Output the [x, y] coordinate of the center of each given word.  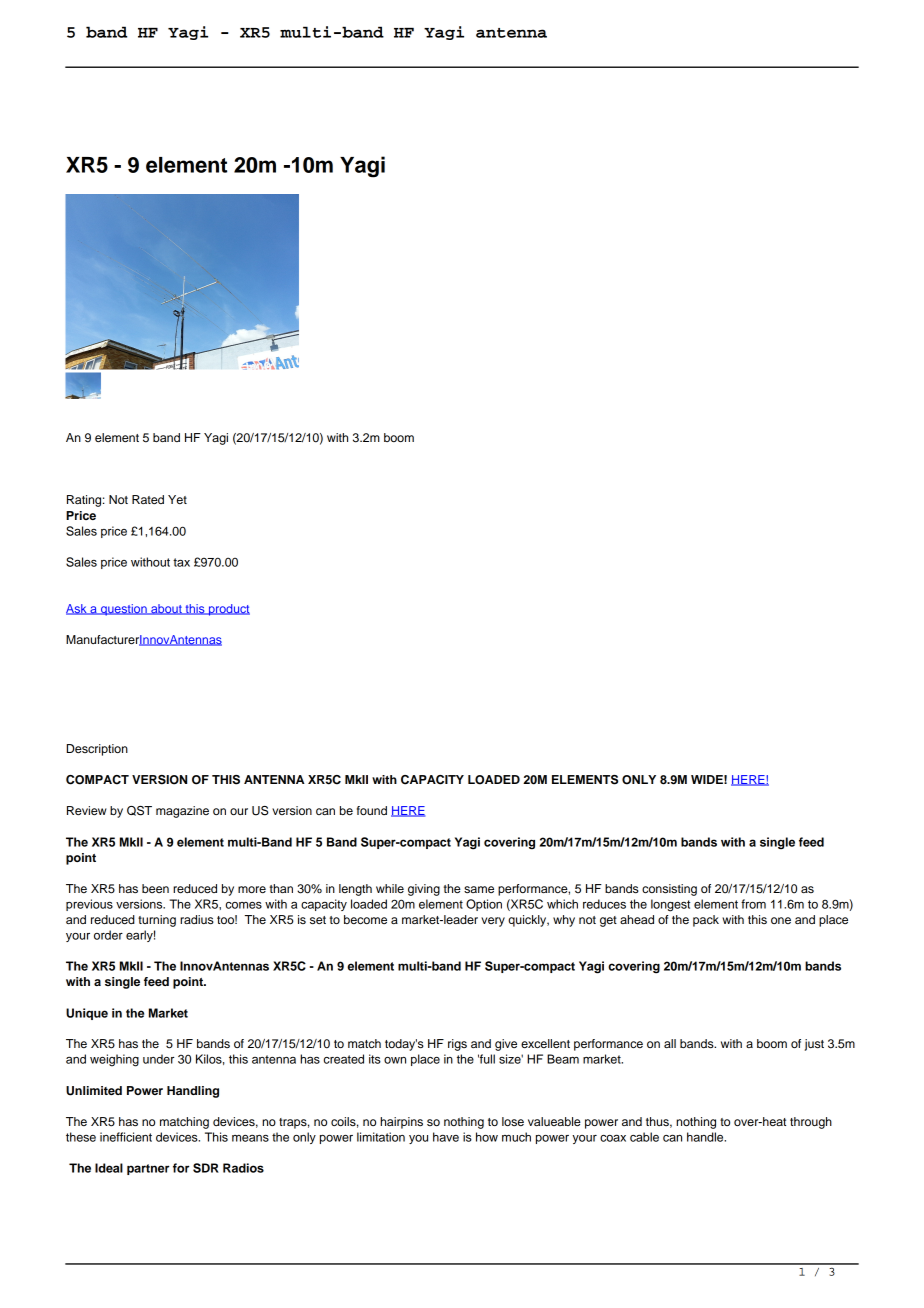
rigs [457, 1045]
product [228, 610]
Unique [87, 1014]
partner [148, 1169]
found [372, 810]
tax [181, 562]
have [446, 1137]
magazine [182, 812]
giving [424, 890]
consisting [669, 890]
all [670, 1043]
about [166, 609]
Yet [177, 499]
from [753, 904]
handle [706, 1137]
